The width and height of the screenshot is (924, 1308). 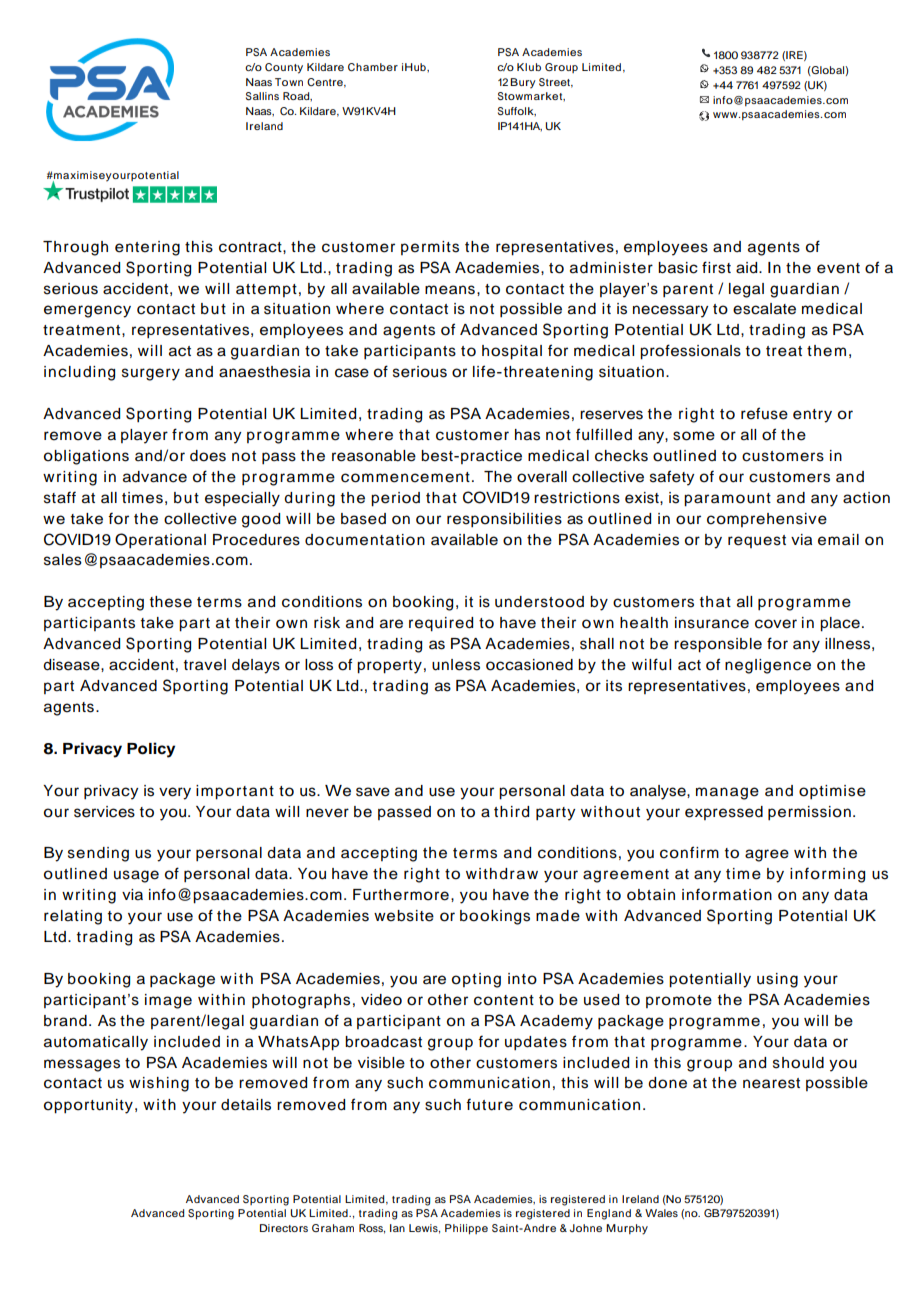 I want to click on aid, so click(x=748, y=268).
